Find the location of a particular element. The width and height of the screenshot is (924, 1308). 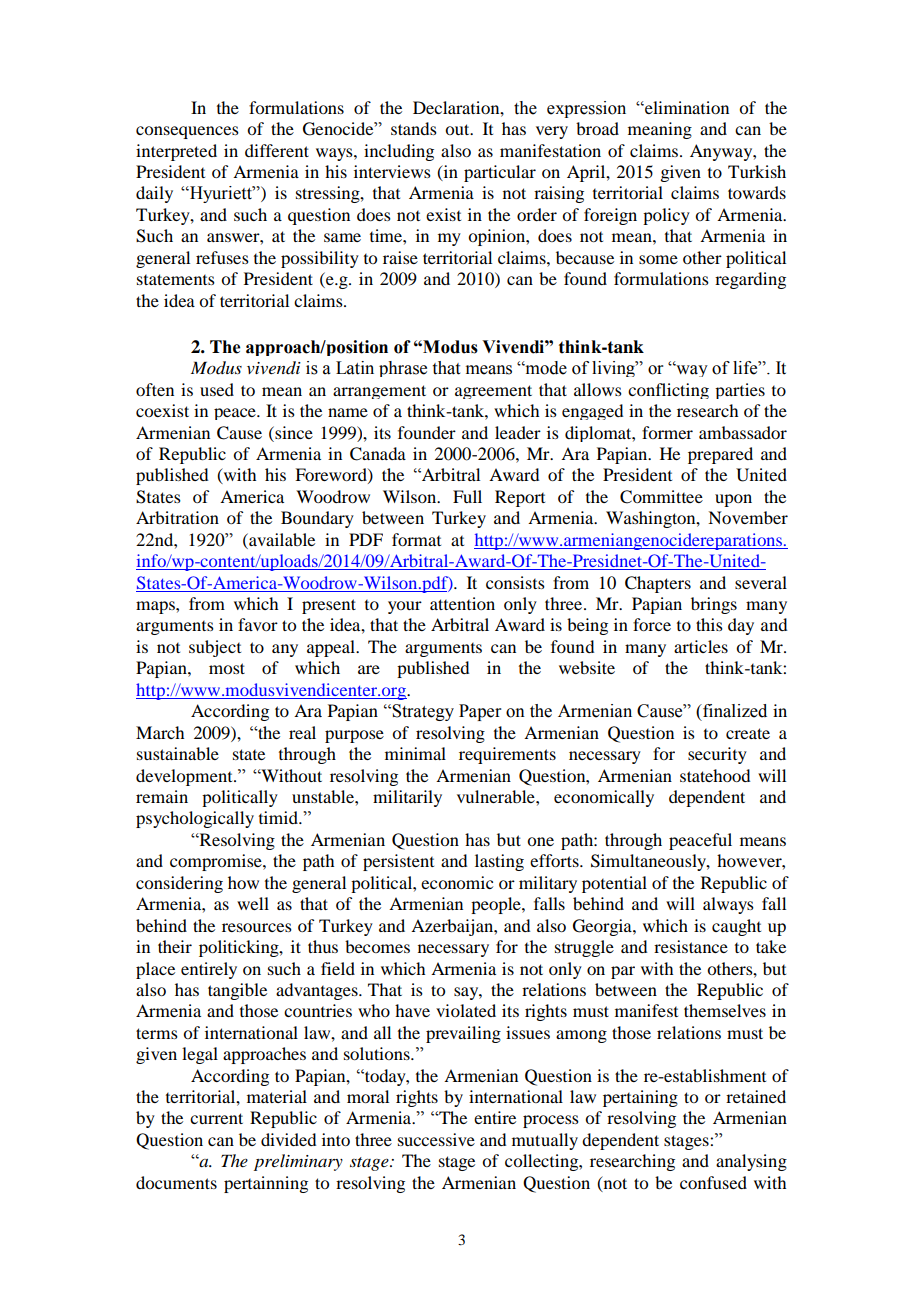

stands is located at coordinates (414, 128).
